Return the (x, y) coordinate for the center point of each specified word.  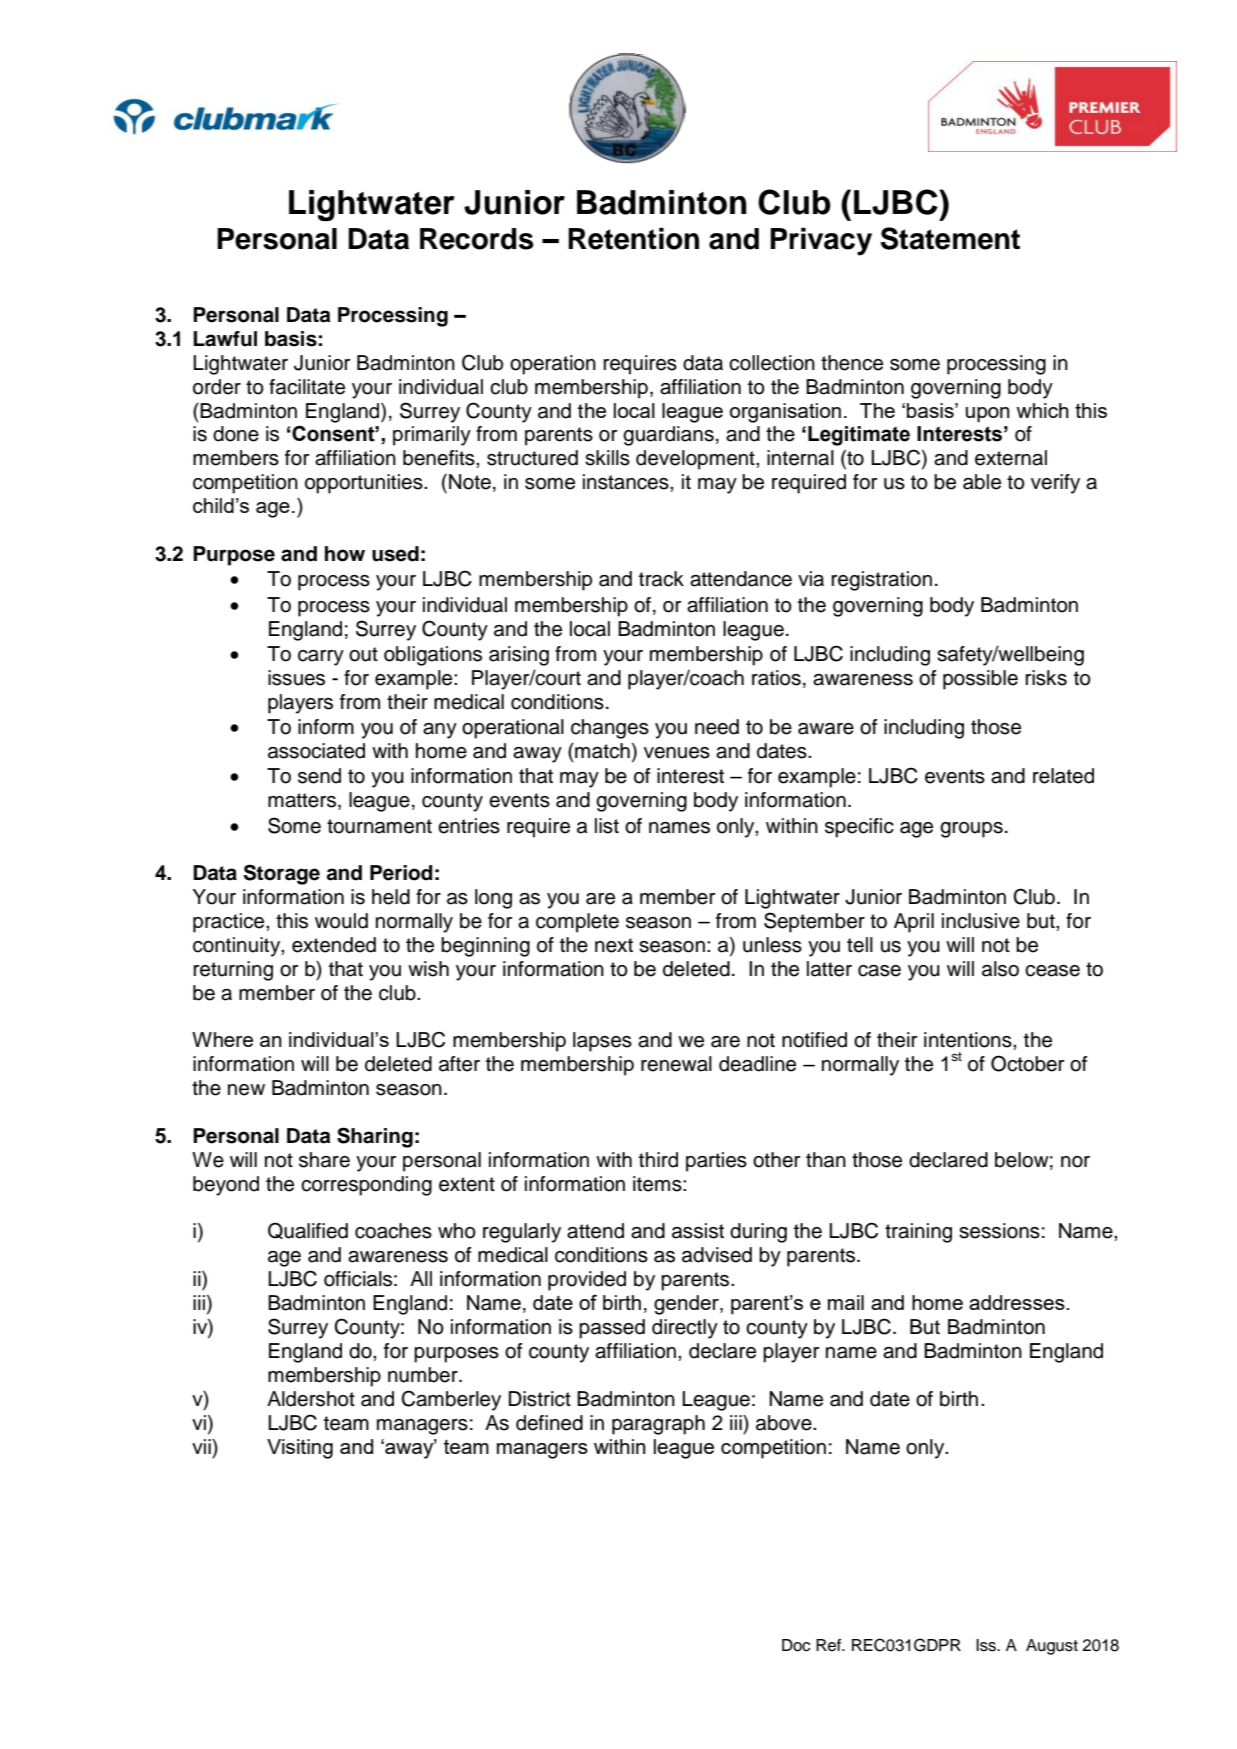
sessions (999, 1231)
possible (980, 680)
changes (610, 729)
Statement (950, 238)
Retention (633, 239)
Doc (796, 1645)
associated (316, 751)
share (324, 1160)
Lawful (225, 339)
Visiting (300, 1449)
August (1052, 1647)
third (658, 1160)
